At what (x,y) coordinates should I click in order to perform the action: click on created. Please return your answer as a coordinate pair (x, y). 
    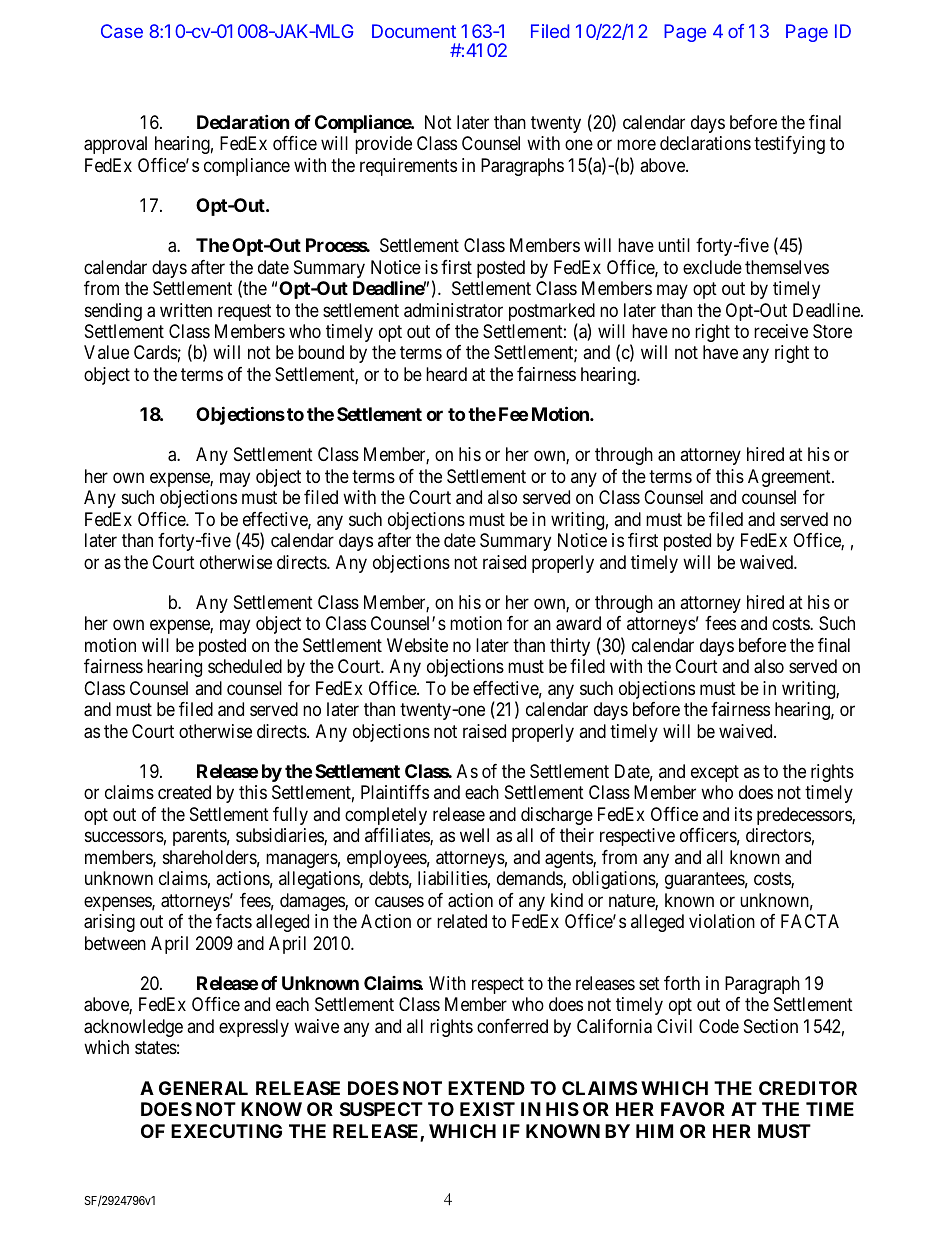
    Looking at the image, I should click on (184, 792).
